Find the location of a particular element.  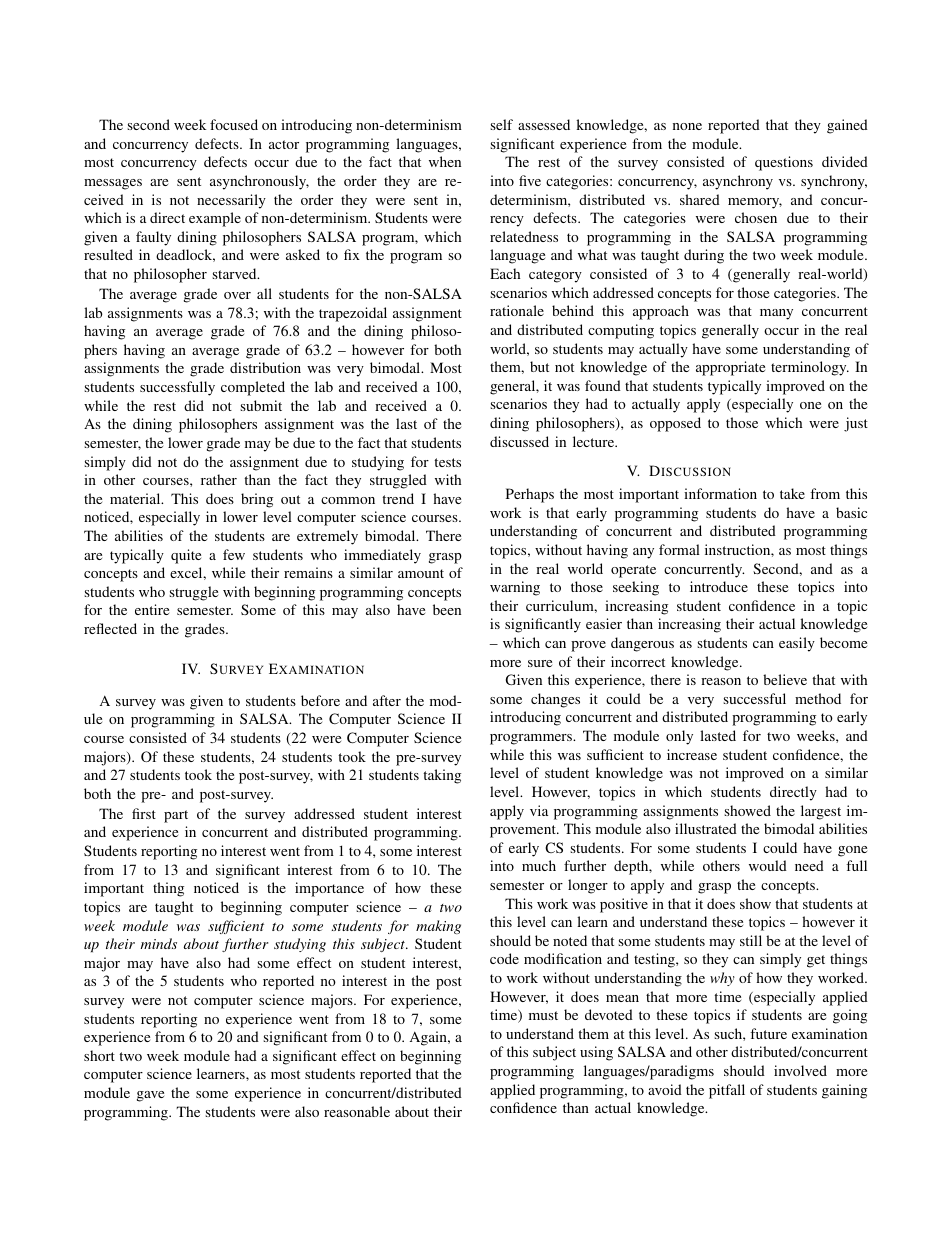

entire is located at coordinates (152, 609).
